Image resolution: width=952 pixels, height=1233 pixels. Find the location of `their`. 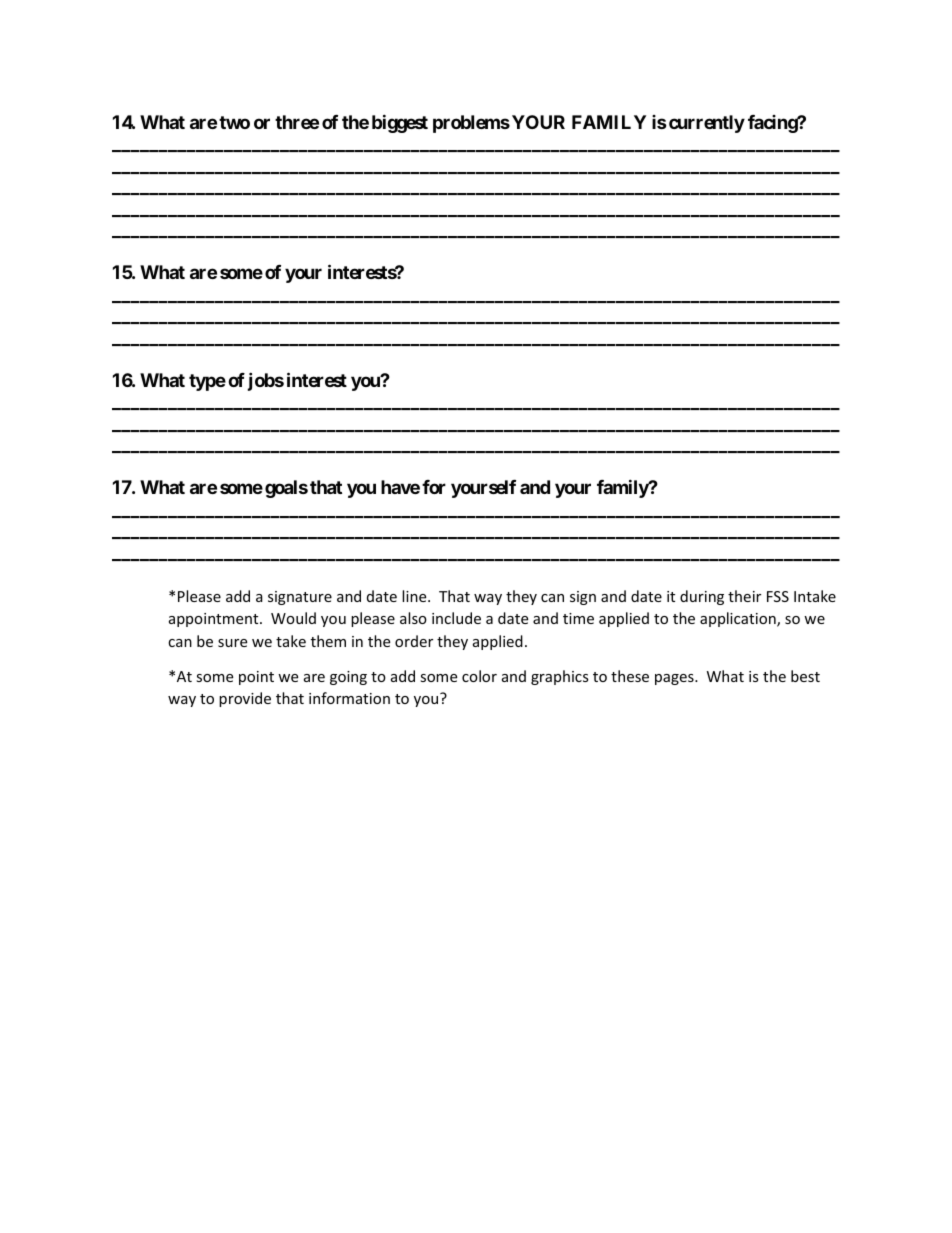

their is located at coordinates (744, 596).
